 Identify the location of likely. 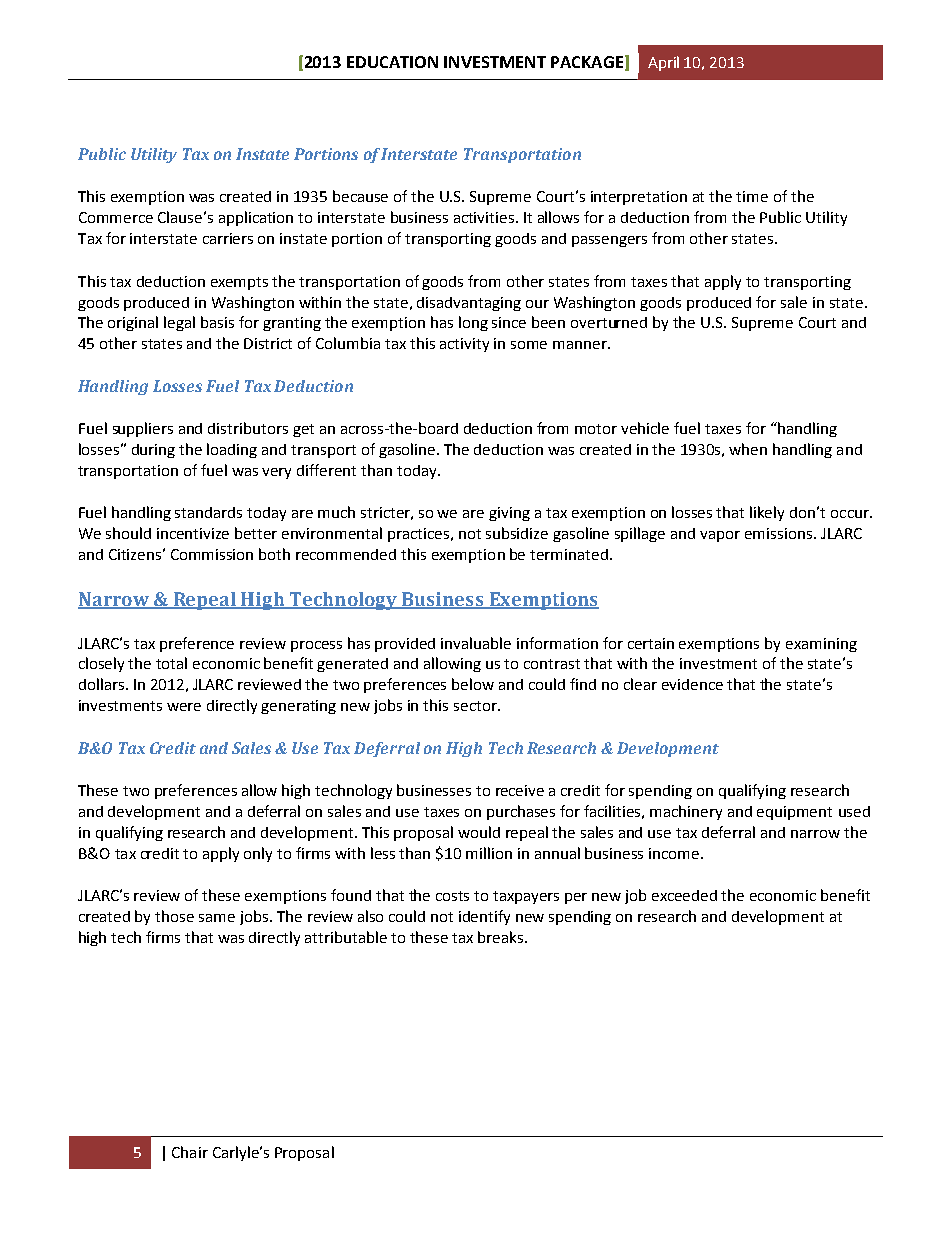
(767, 513).
